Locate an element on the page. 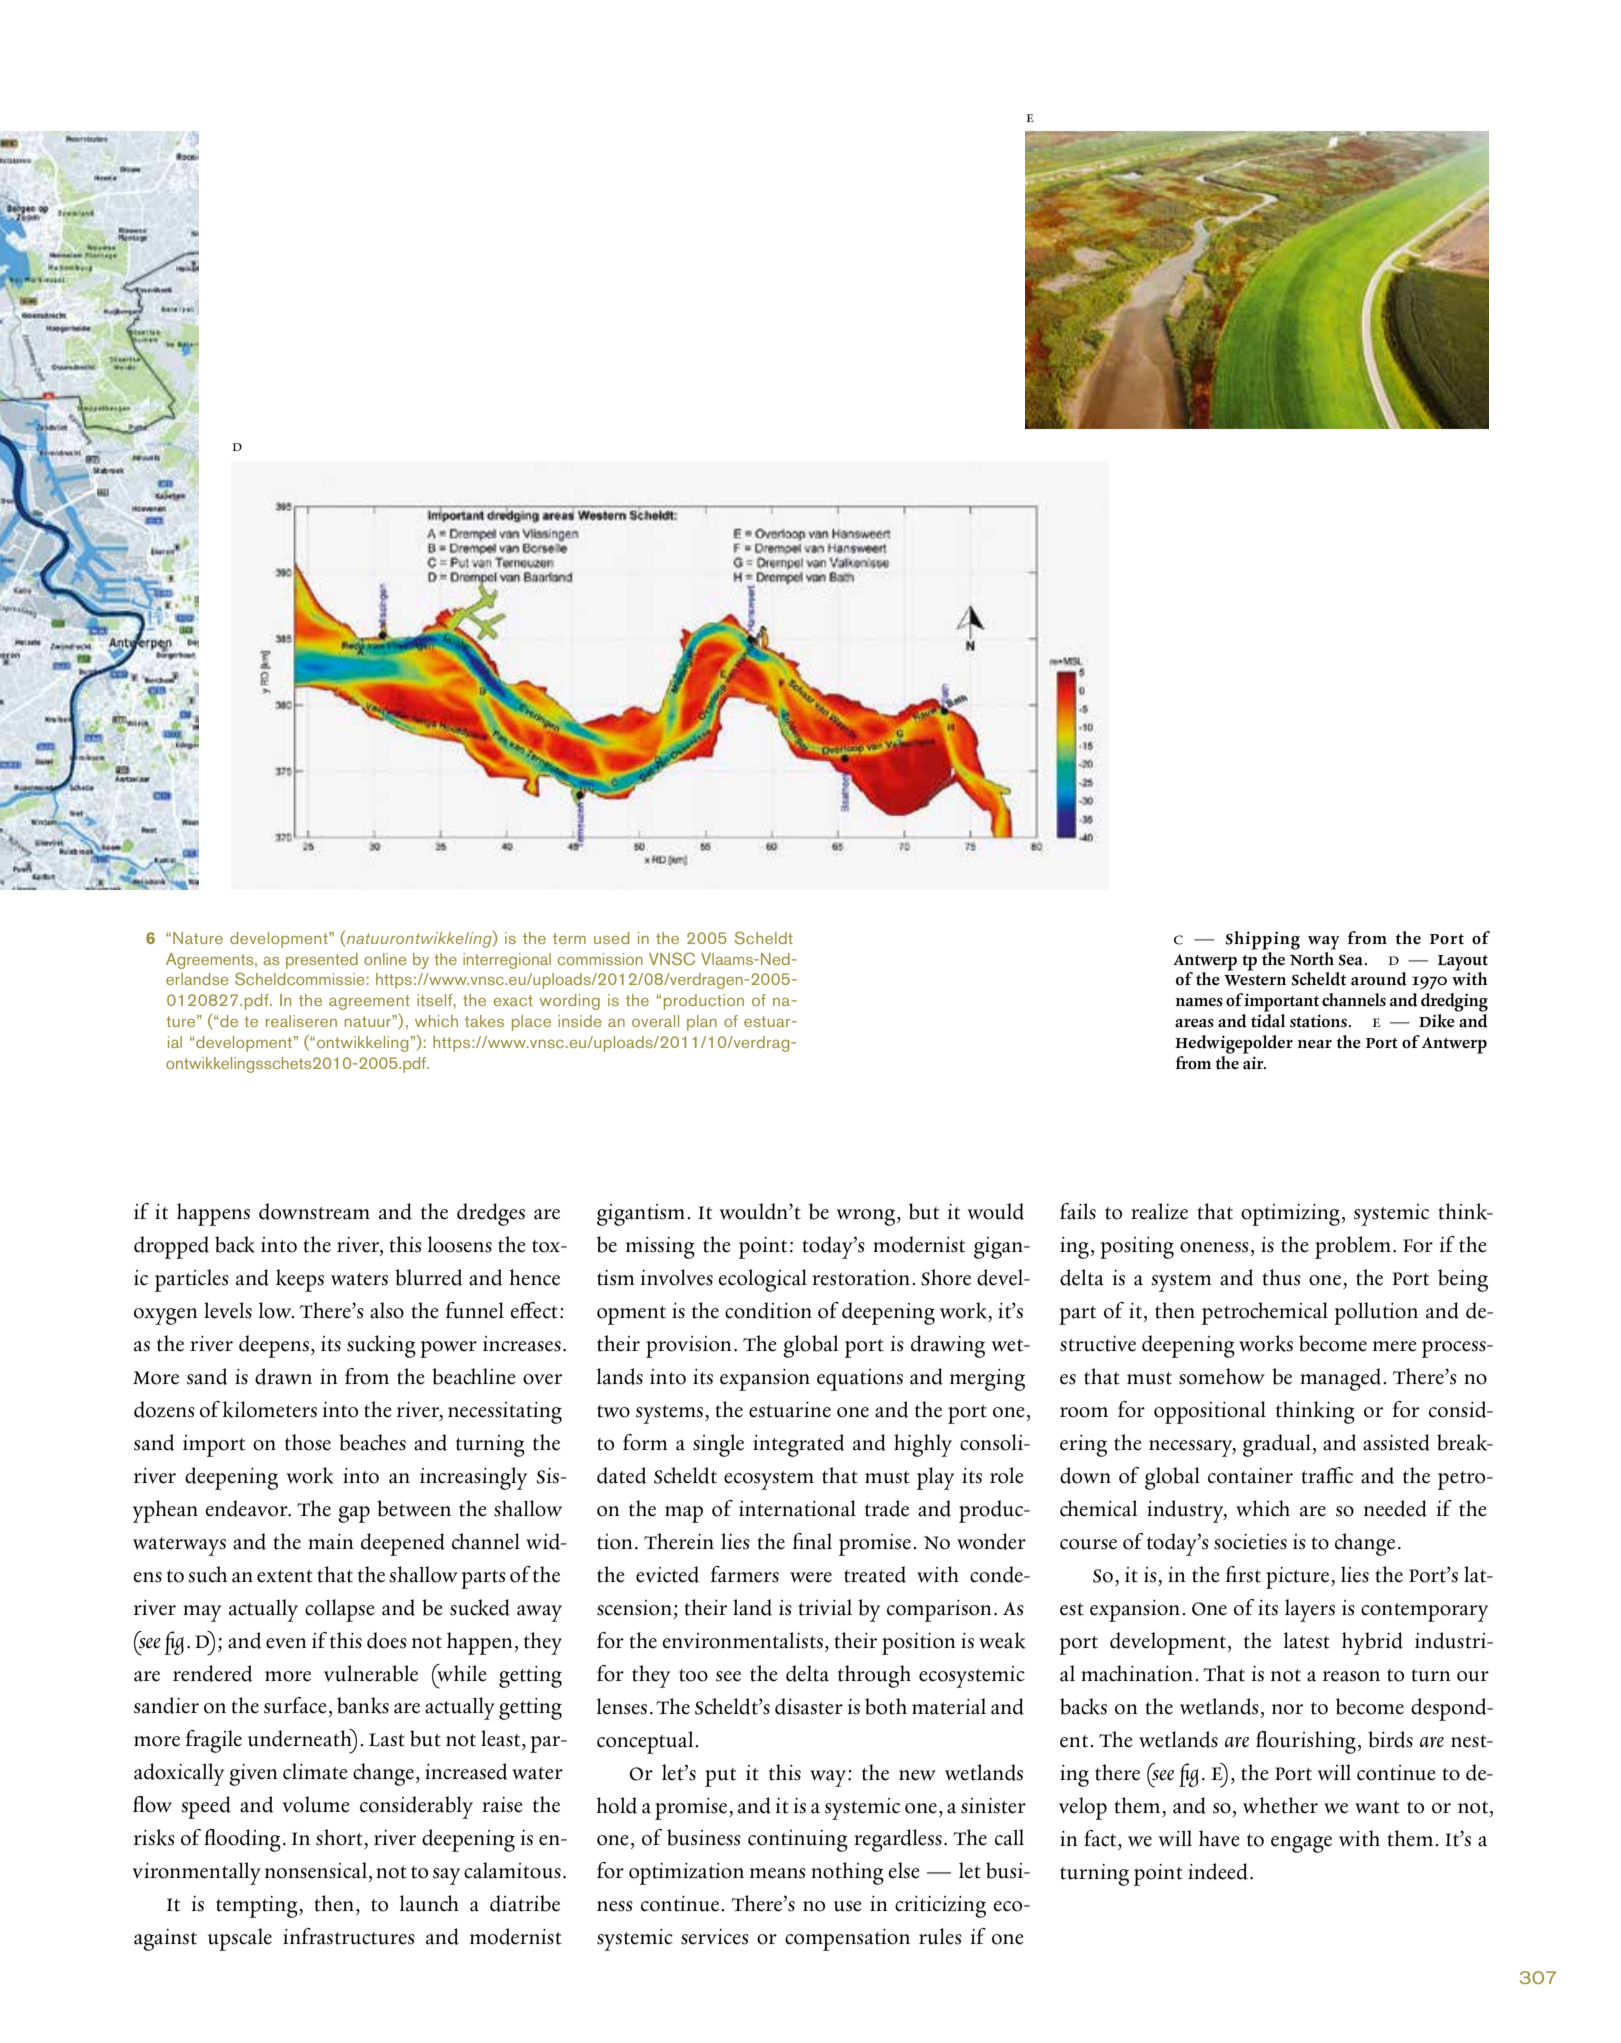 The height and width of the page is (2043, 1621). North is located at coordinates (1313, 957).
